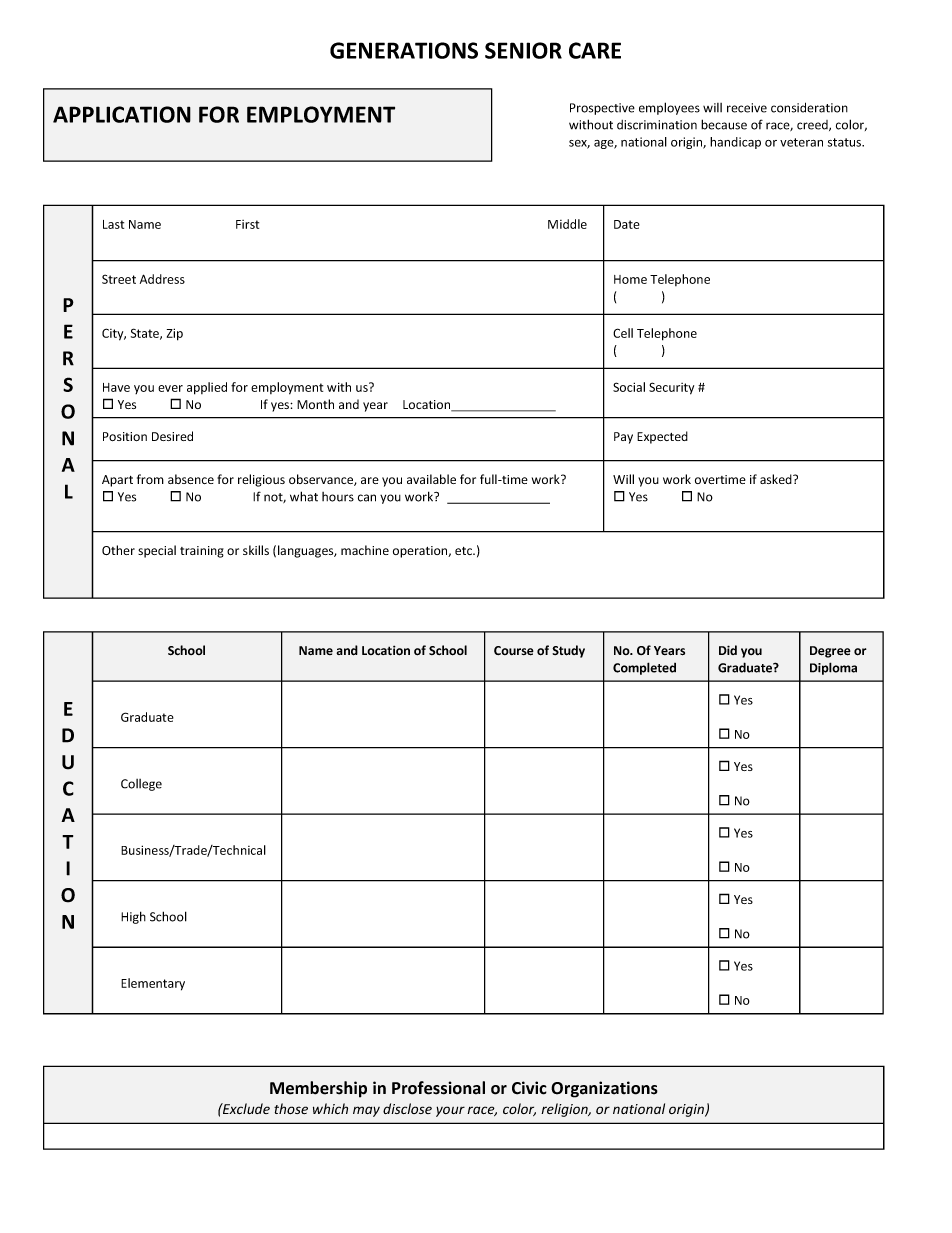 This screenshot has height=1233, width=952. I want to click on Course, so click(514, 651).
